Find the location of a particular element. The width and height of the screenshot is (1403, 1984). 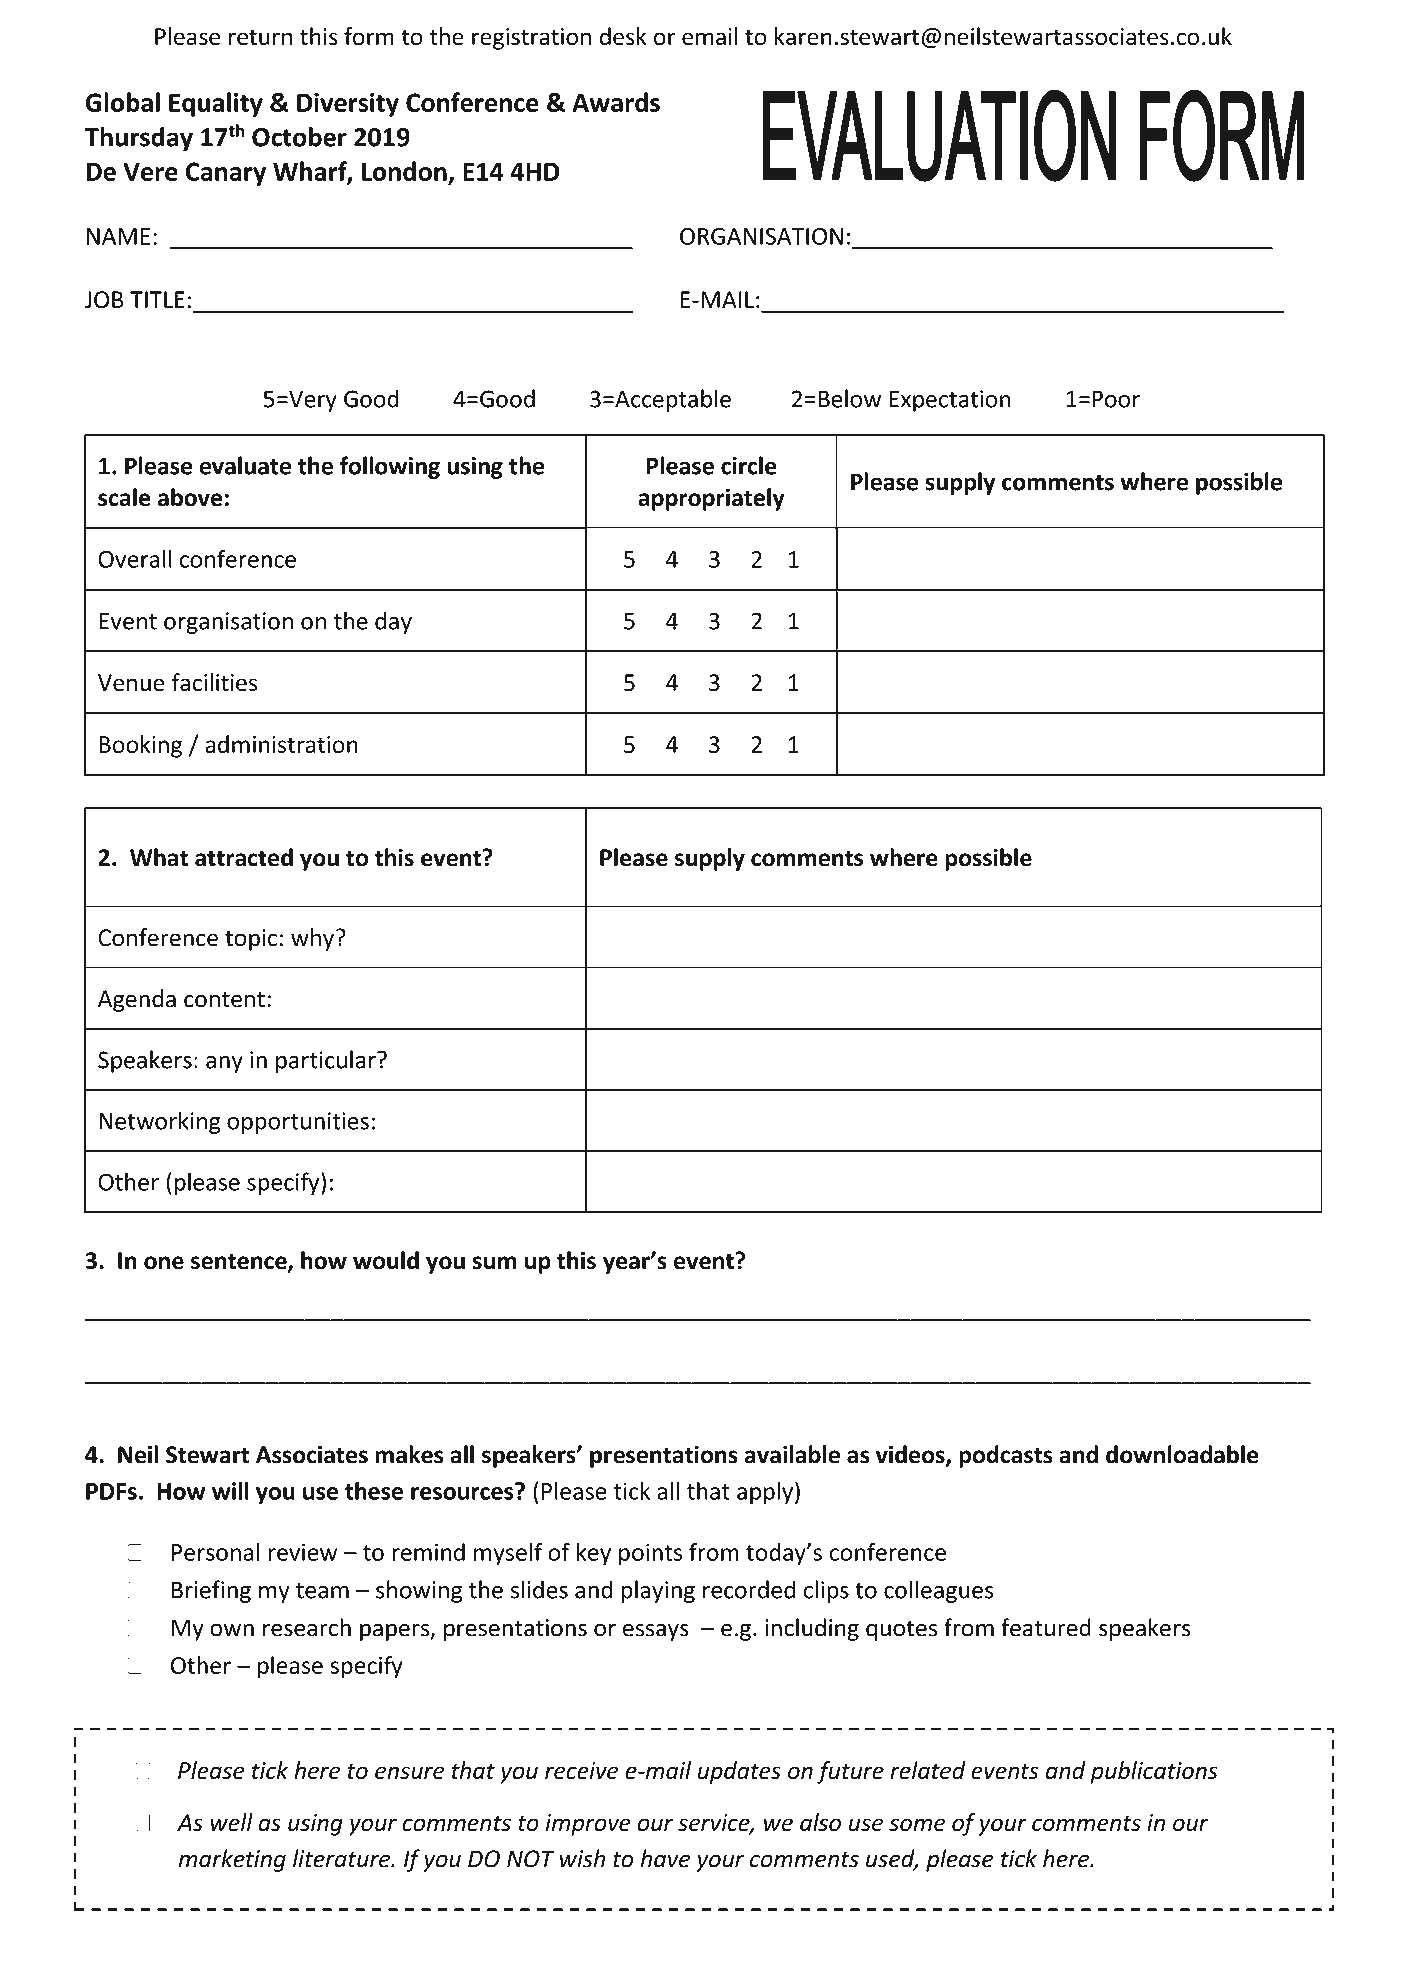

why is located at coordinates (312, 939).
